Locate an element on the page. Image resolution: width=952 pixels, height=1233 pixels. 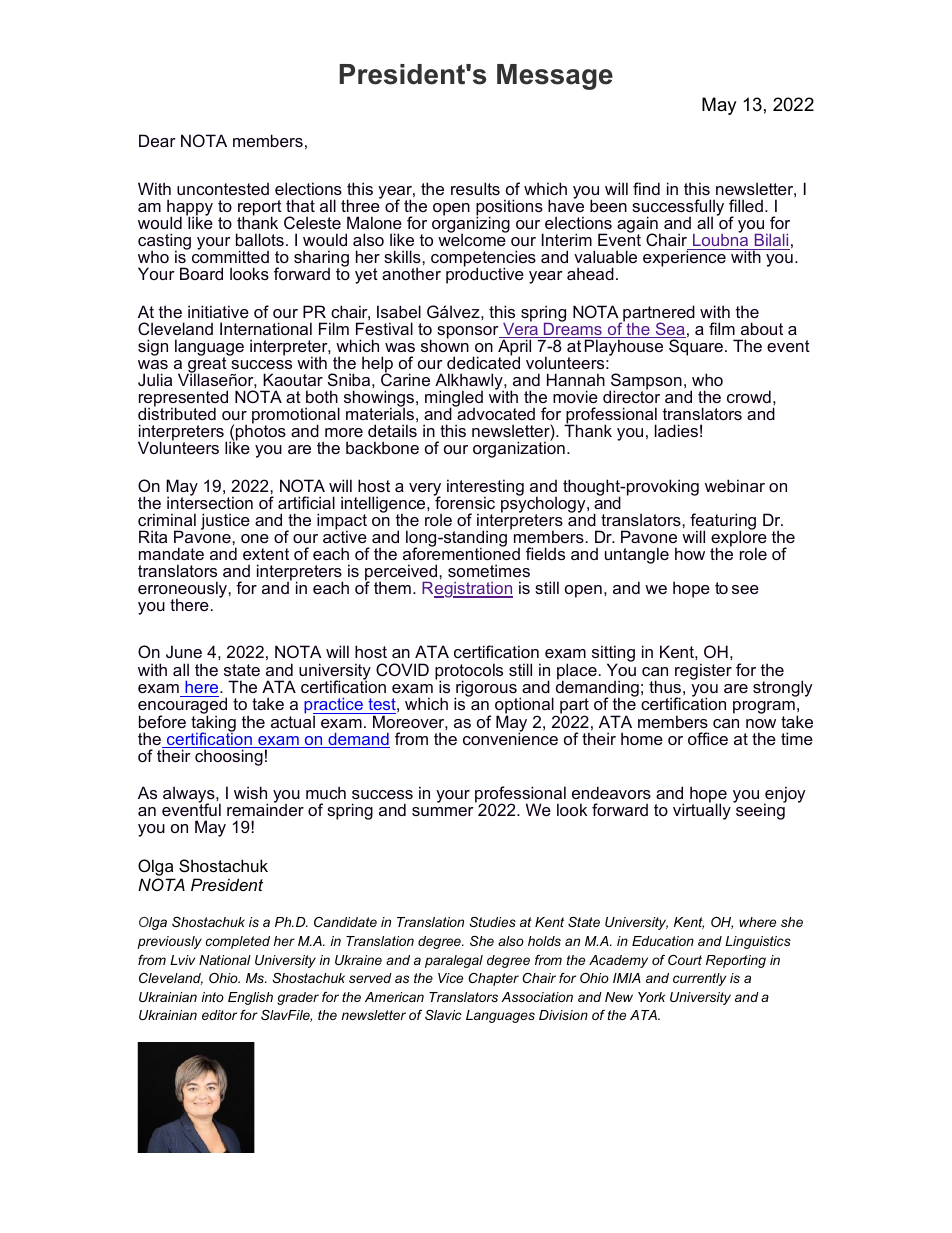
Message is located at coordinates (555, 77).
